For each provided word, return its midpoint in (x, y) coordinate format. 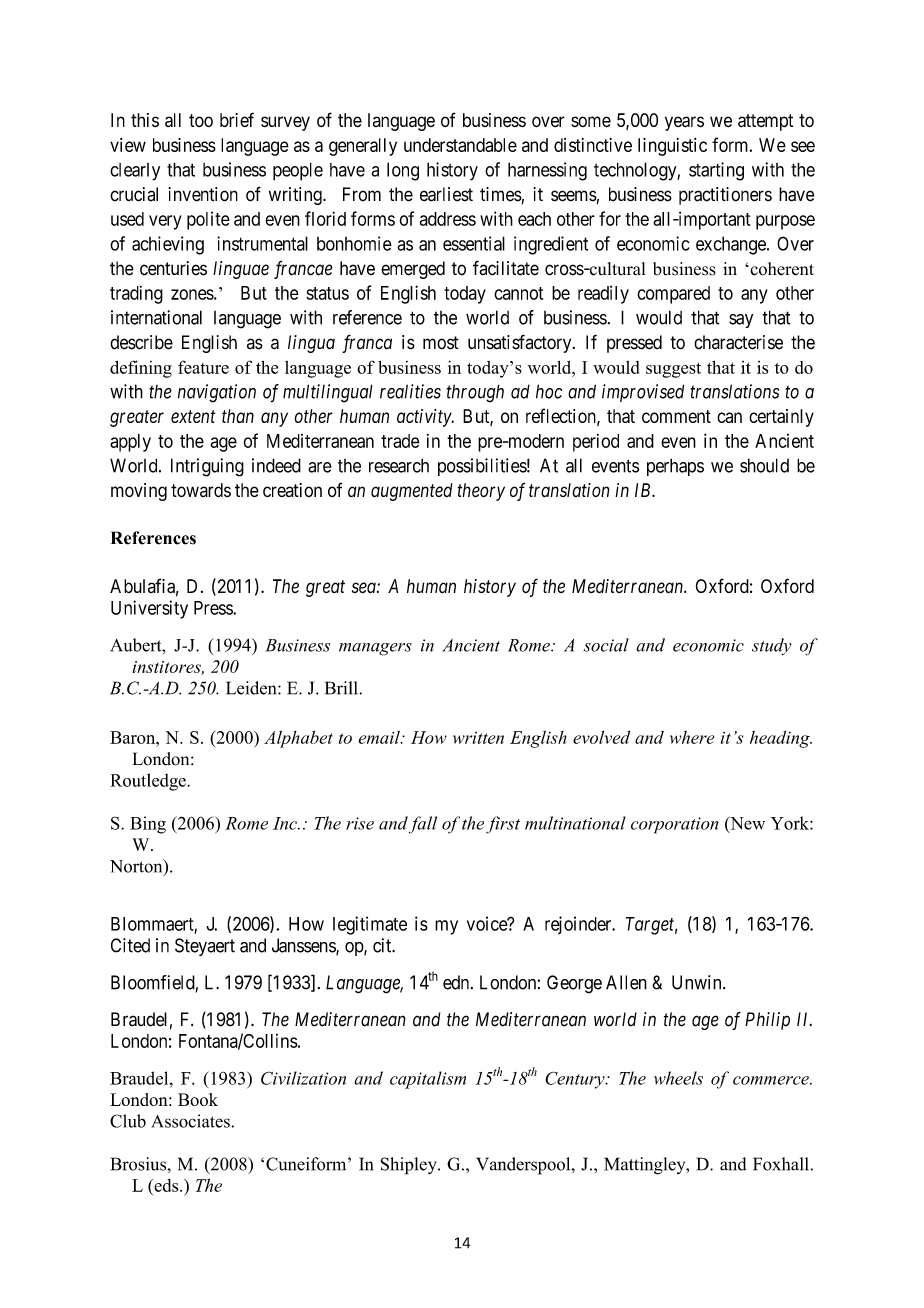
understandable (460, 145)
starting (716, 171)
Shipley (409, 1166)
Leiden (252, 688)
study (772, 647)
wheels (678, 1078)
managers (375, 649)
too (201, 120)
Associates (191, 1121)
